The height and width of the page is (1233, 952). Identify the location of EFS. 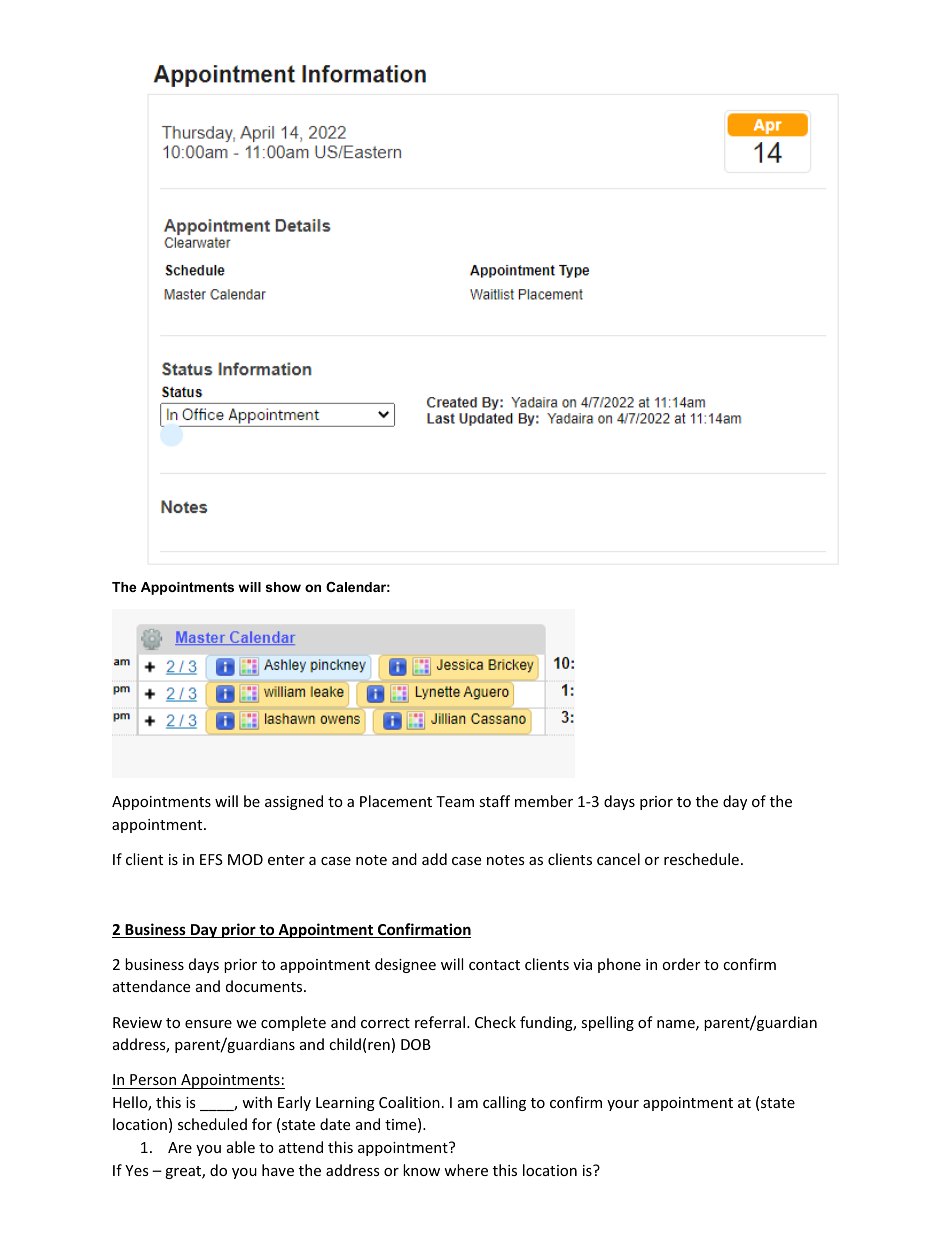
(211, 859).
